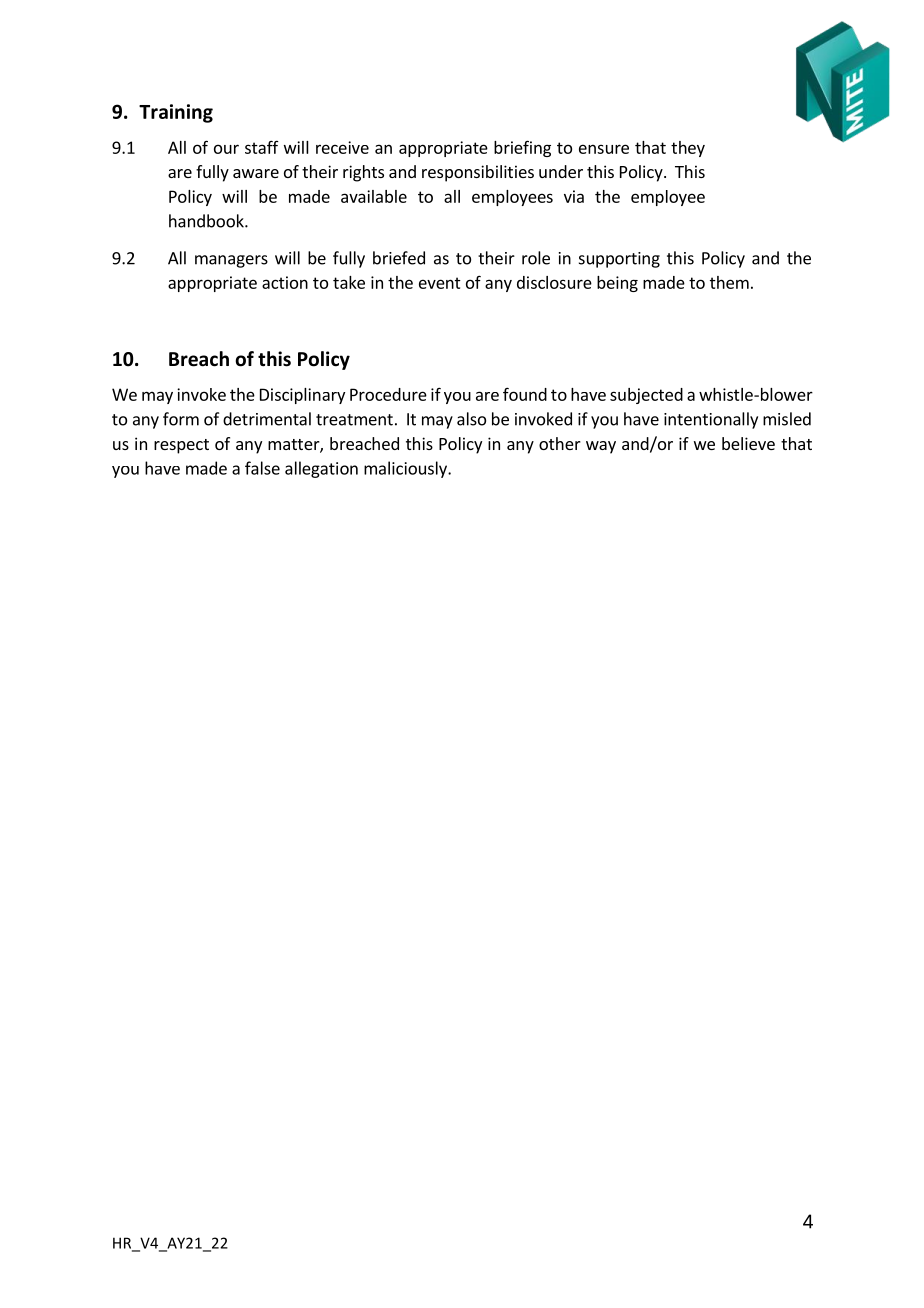 Image resolution: width=924 pixels, height=1308 pixels. What do you see at coordinates (262, 147) in the screenshot?
I see `staff` at bounding box center [262, 147].
